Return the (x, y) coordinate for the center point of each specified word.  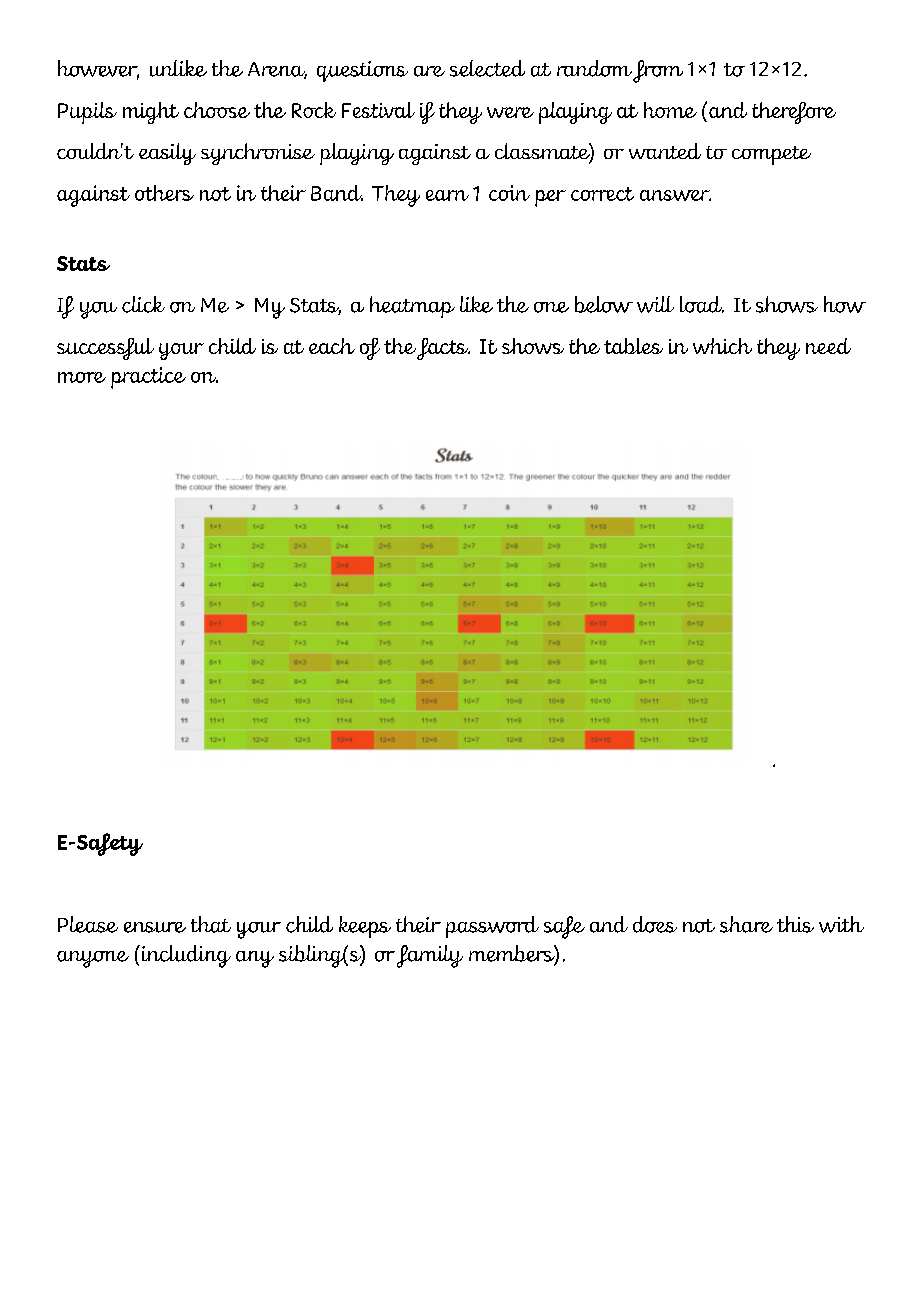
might (151, 113)
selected (487, 68)
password (492, 927)
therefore (794, 113)
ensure (155, 927)
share (746, 924)
